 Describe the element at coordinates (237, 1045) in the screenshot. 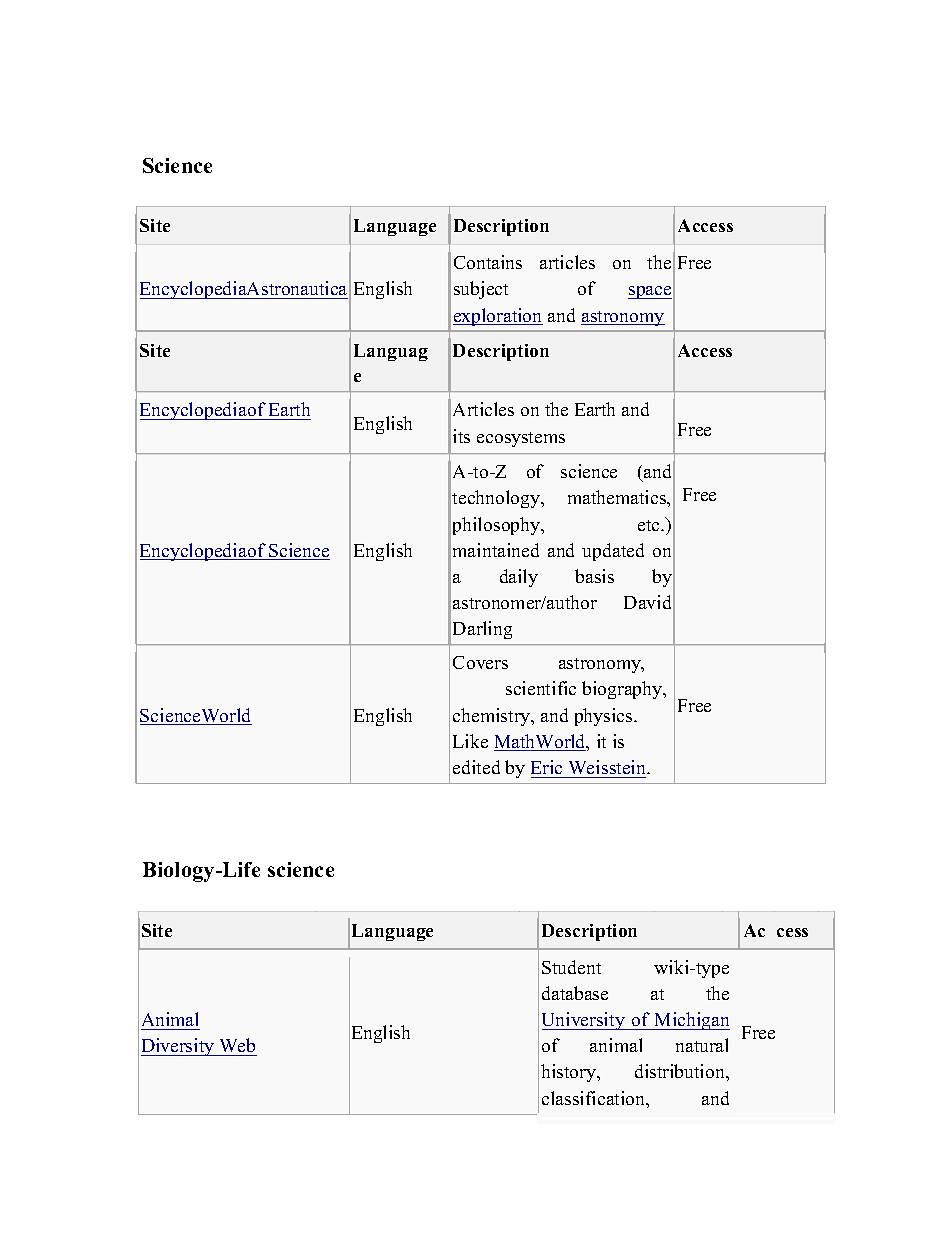

I see `Web` at that location.
